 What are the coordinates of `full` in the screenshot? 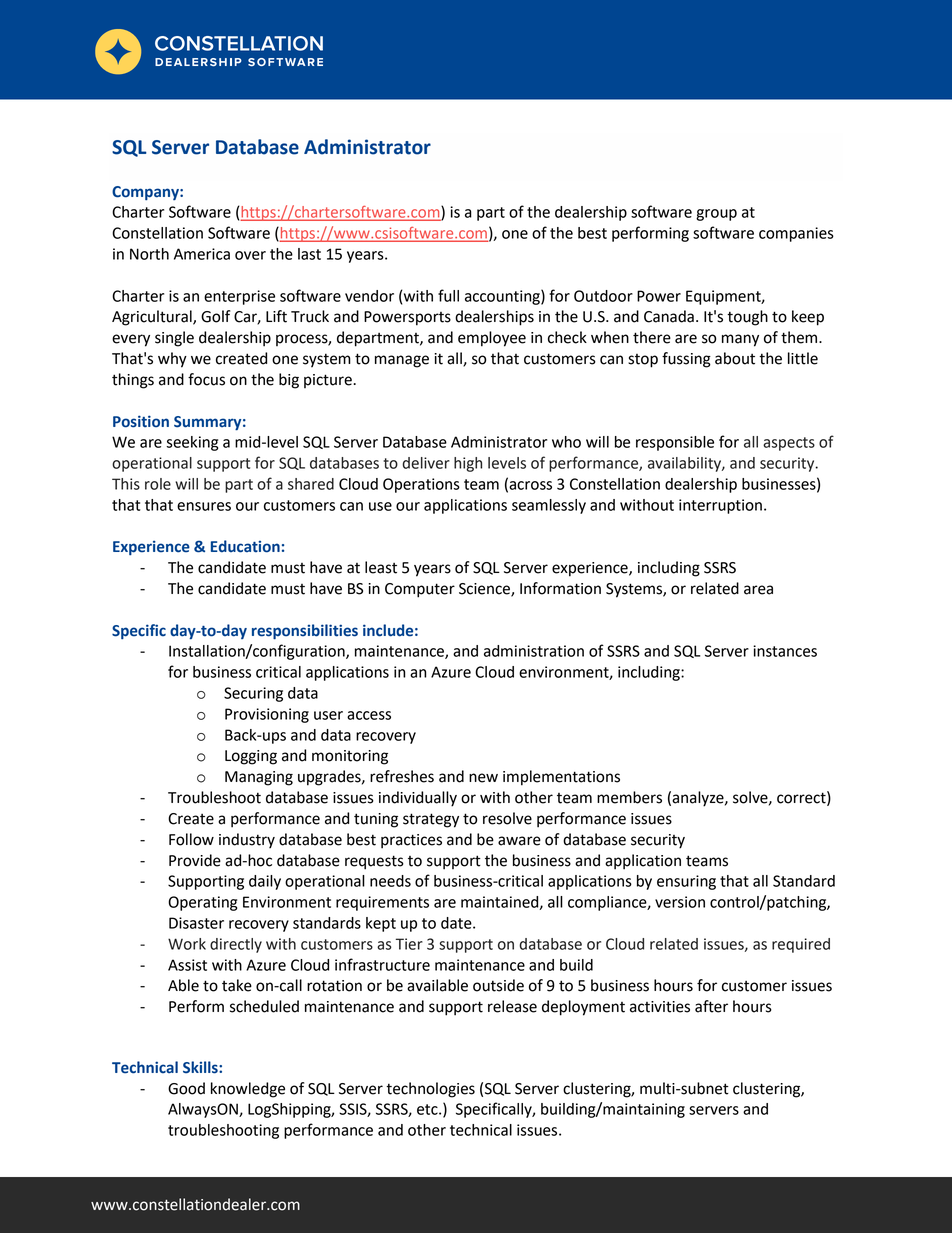 It's located at (448, 295).
